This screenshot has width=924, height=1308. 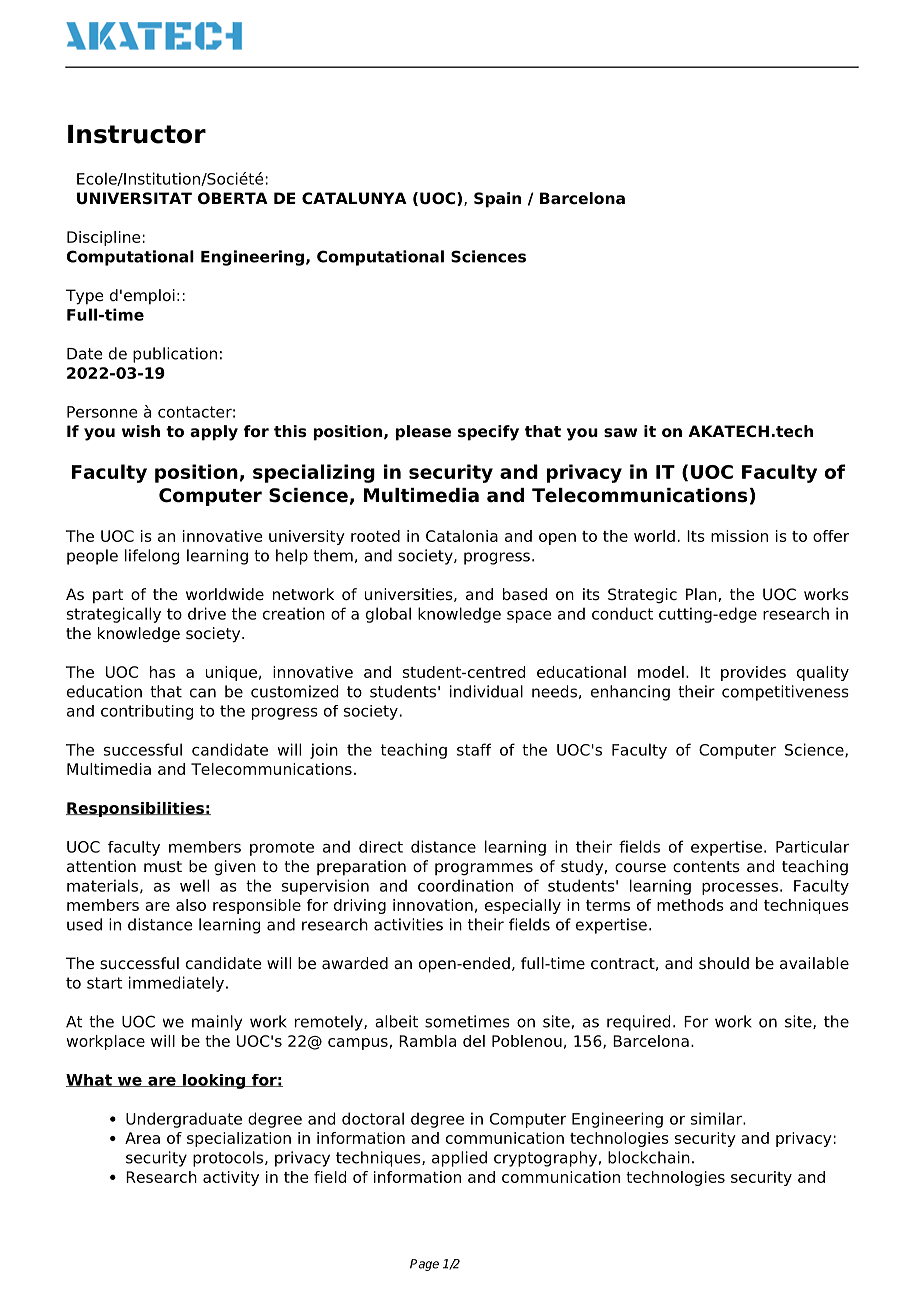 I want to click on drive, so click(x=207, y=613).
